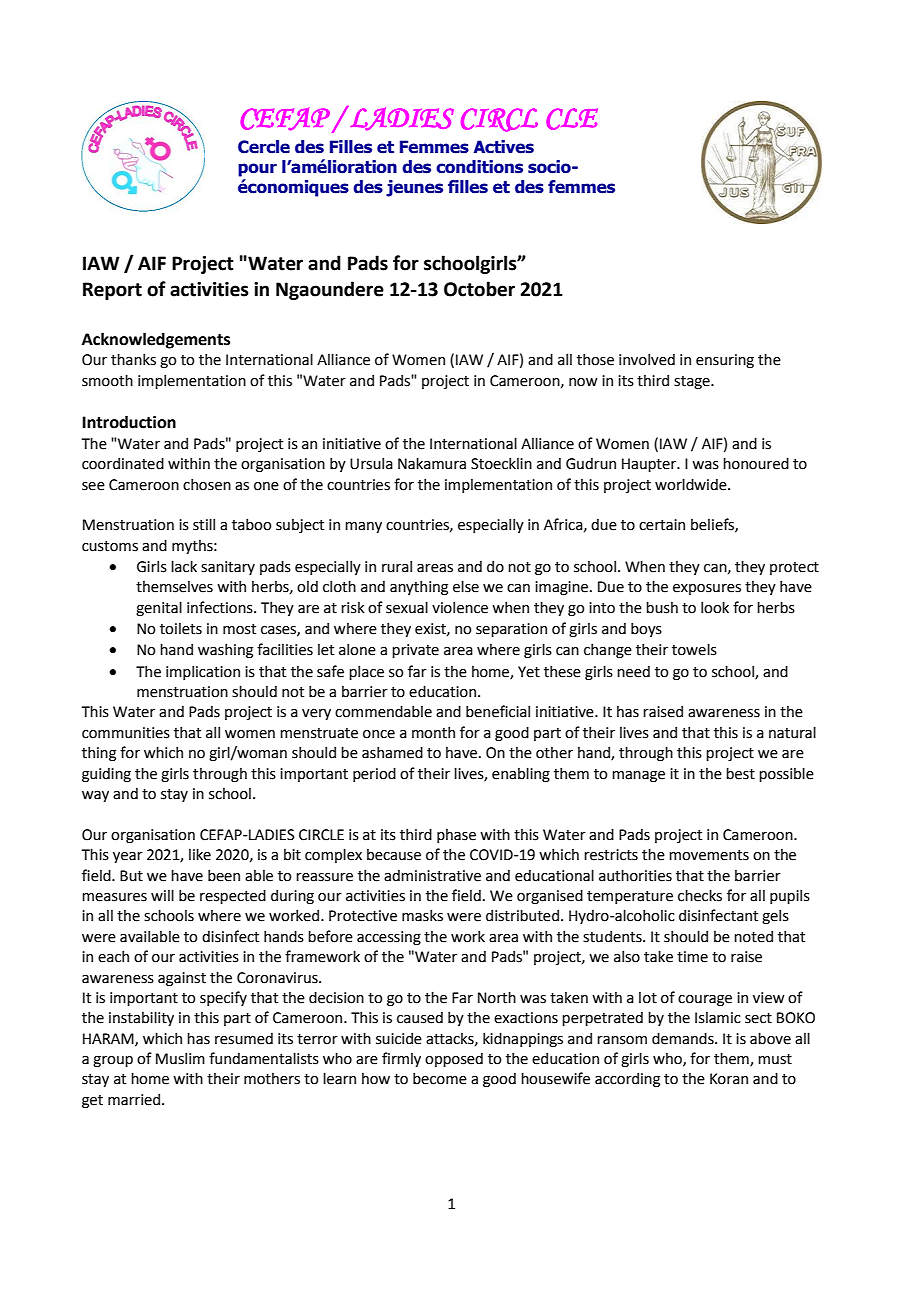  I want to click on pour, so click(257, 170).
